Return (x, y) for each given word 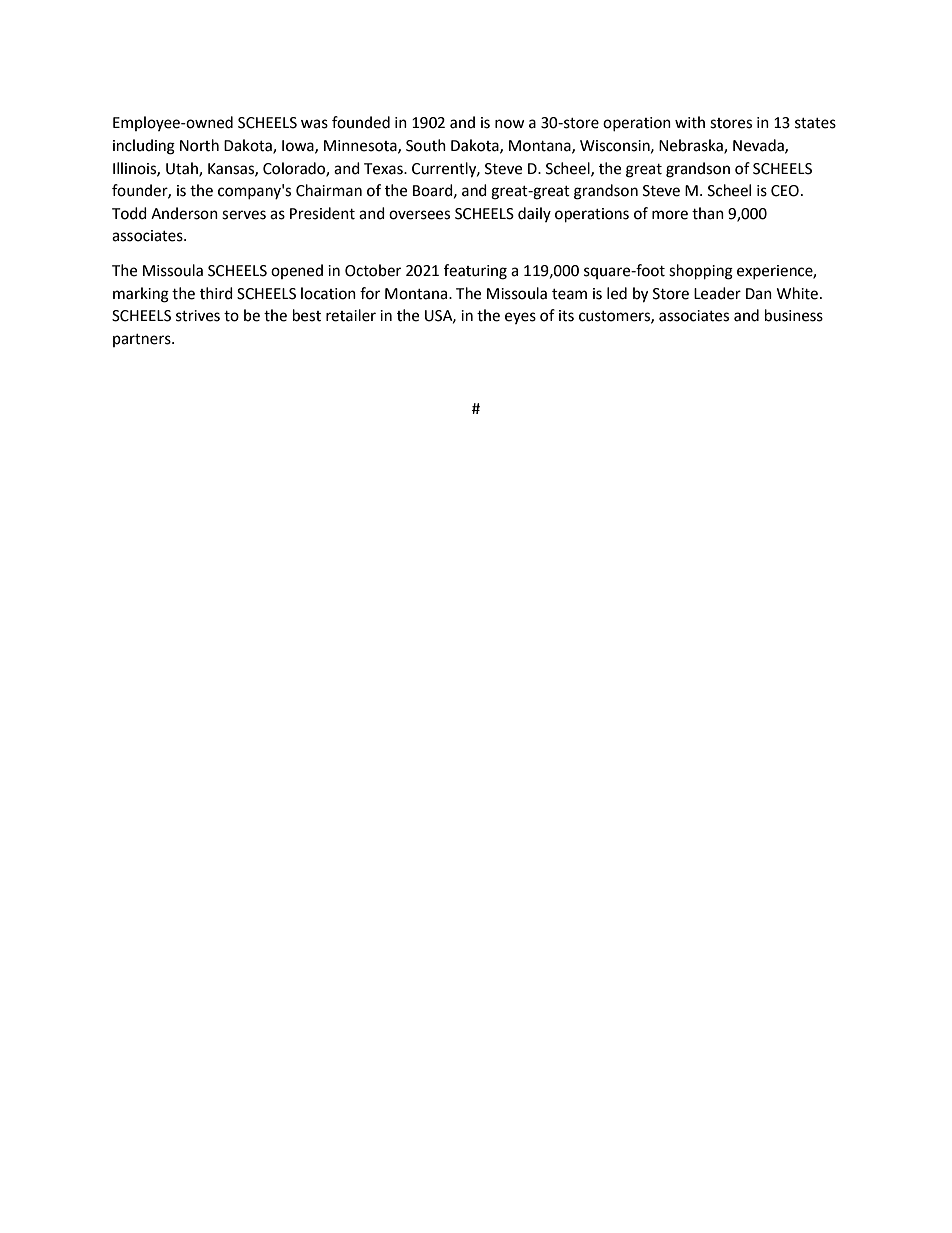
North (199, 145)
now (510, 124)
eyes (520, 318)
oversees (419, 215)
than (708, 213)
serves (244, 215)
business (794, 315)
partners (143, 340)
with (690, 122)
